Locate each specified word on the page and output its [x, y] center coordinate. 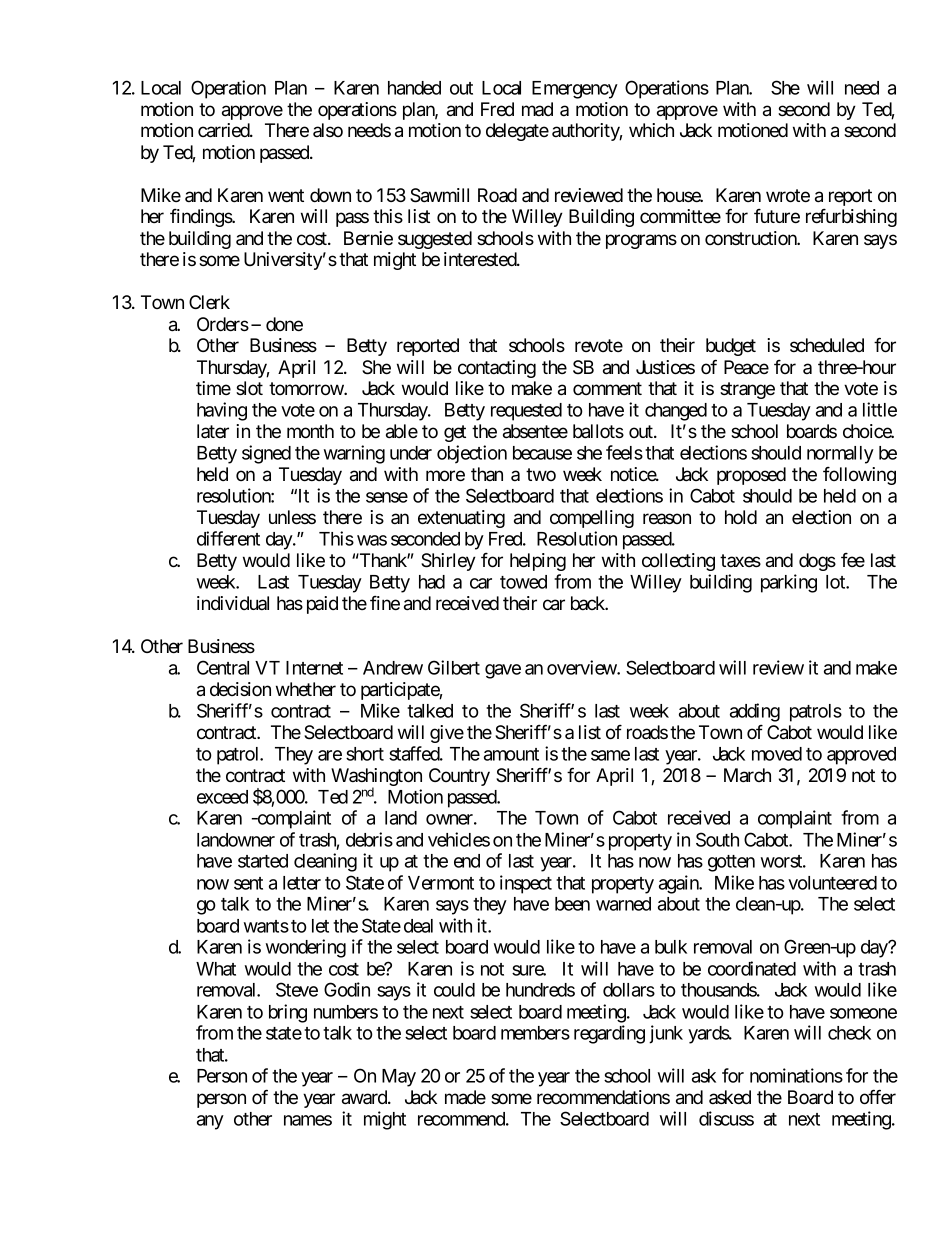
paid [322, 605]
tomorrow [307, 389]
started [263, 861]
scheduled [827, 345]
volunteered [832, 883]
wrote [788, 196]
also [328, 130]
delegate [517, 132]
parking [789, 583]
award [365, 1097]
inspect [526, 884]
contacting [497, 369]
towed [523, 582]
